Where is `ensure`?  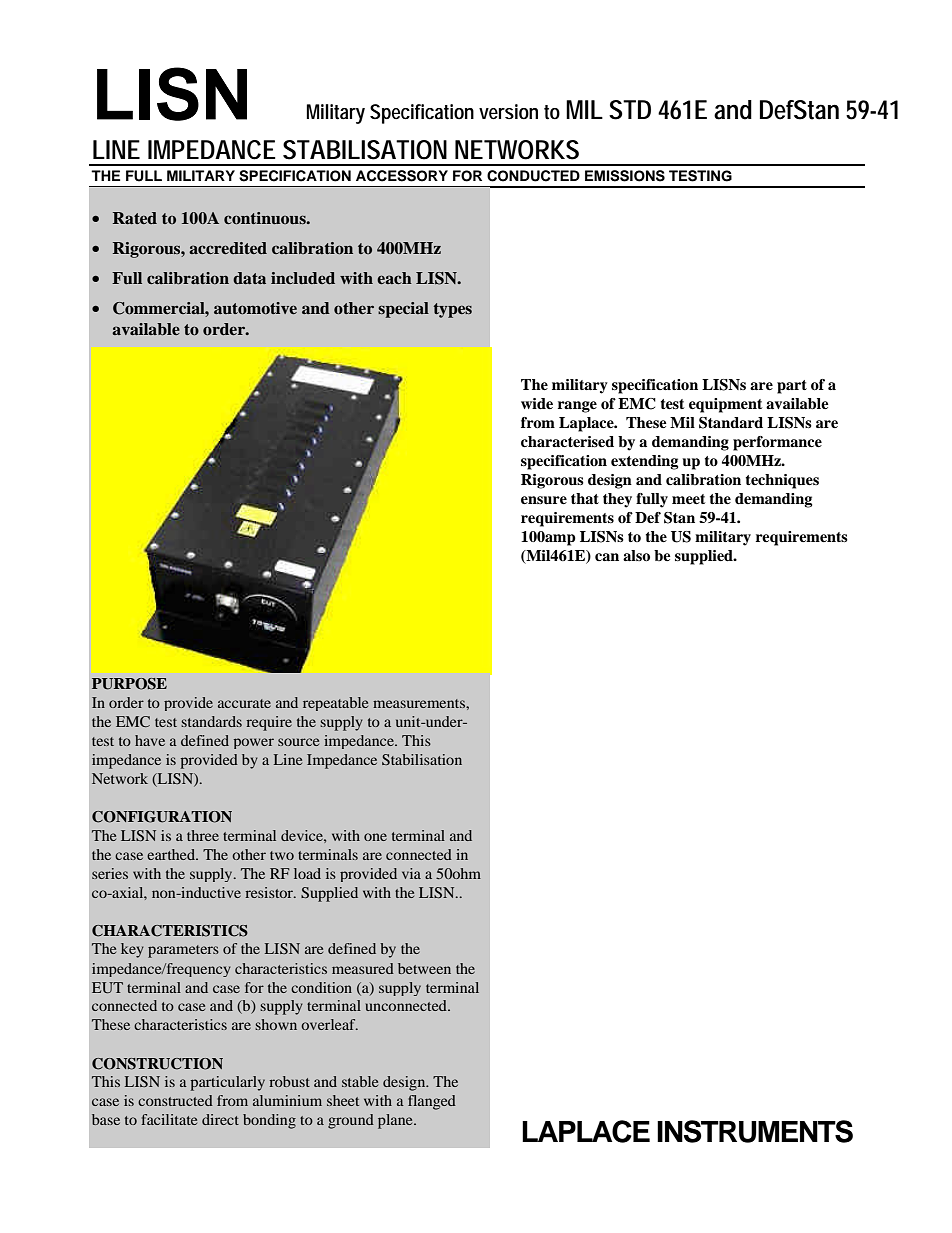
ensure is located at coordinates (544, 500).
